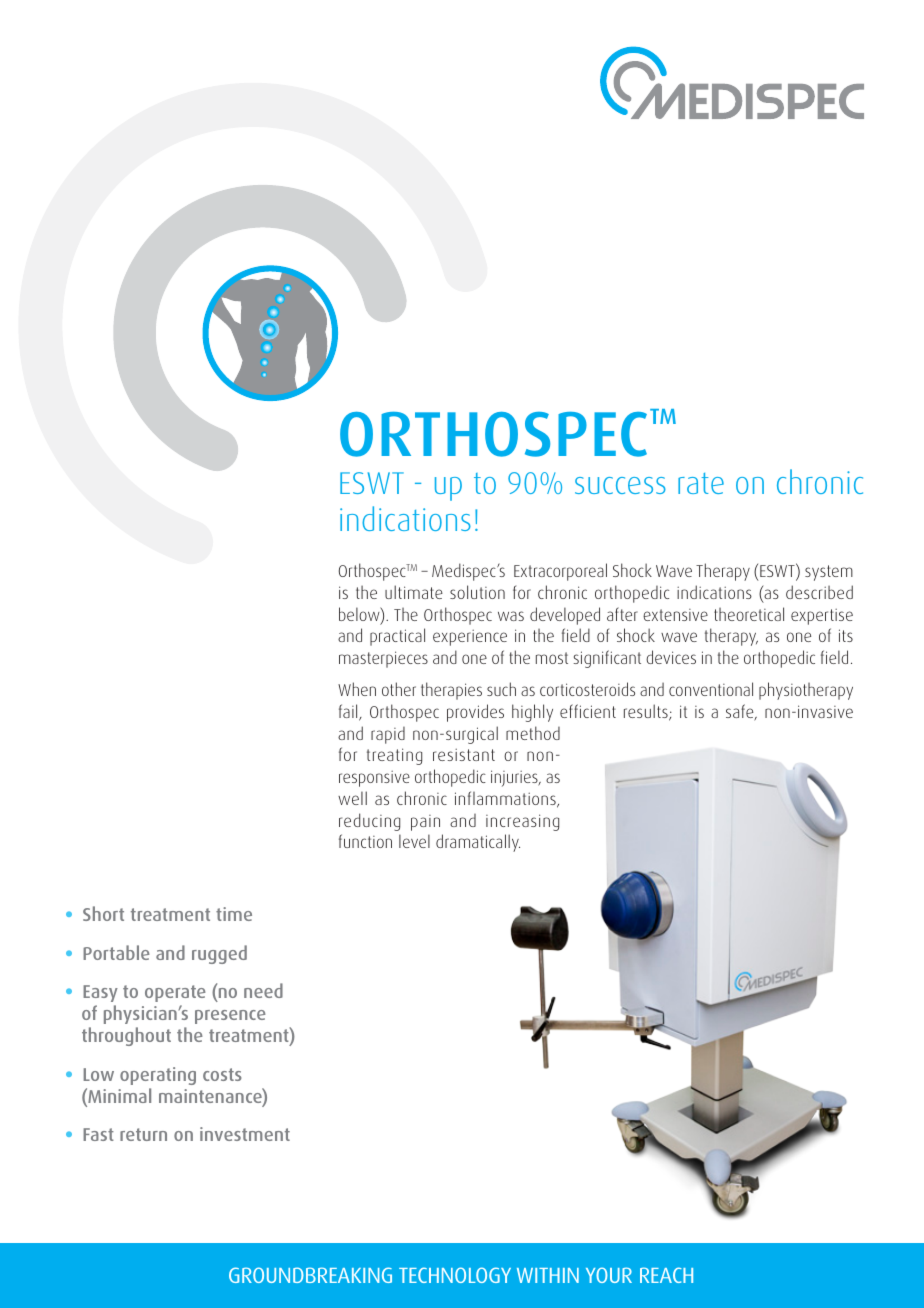 This page has width=924, height=1308. I want to click on success, so click(620, 485).
